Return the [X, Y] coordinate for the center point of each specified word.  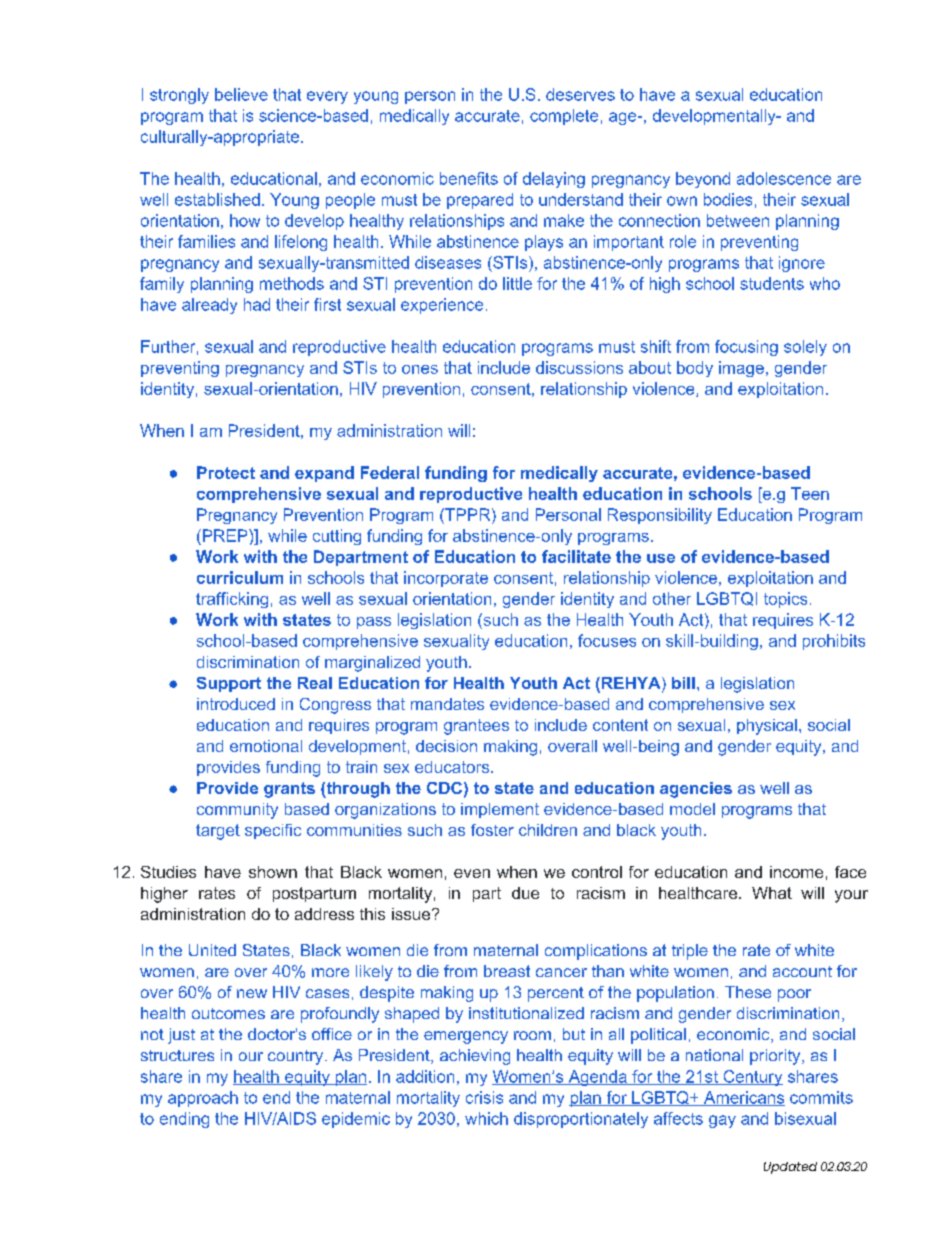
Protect [226, 472]
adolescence [784, 178]
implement [500, 810]
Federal [390, 472]
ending [184, 1120]
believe [241, 94]
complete [564, 117]
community [237, 811]
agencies [696, 790]
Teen [810, 493]
